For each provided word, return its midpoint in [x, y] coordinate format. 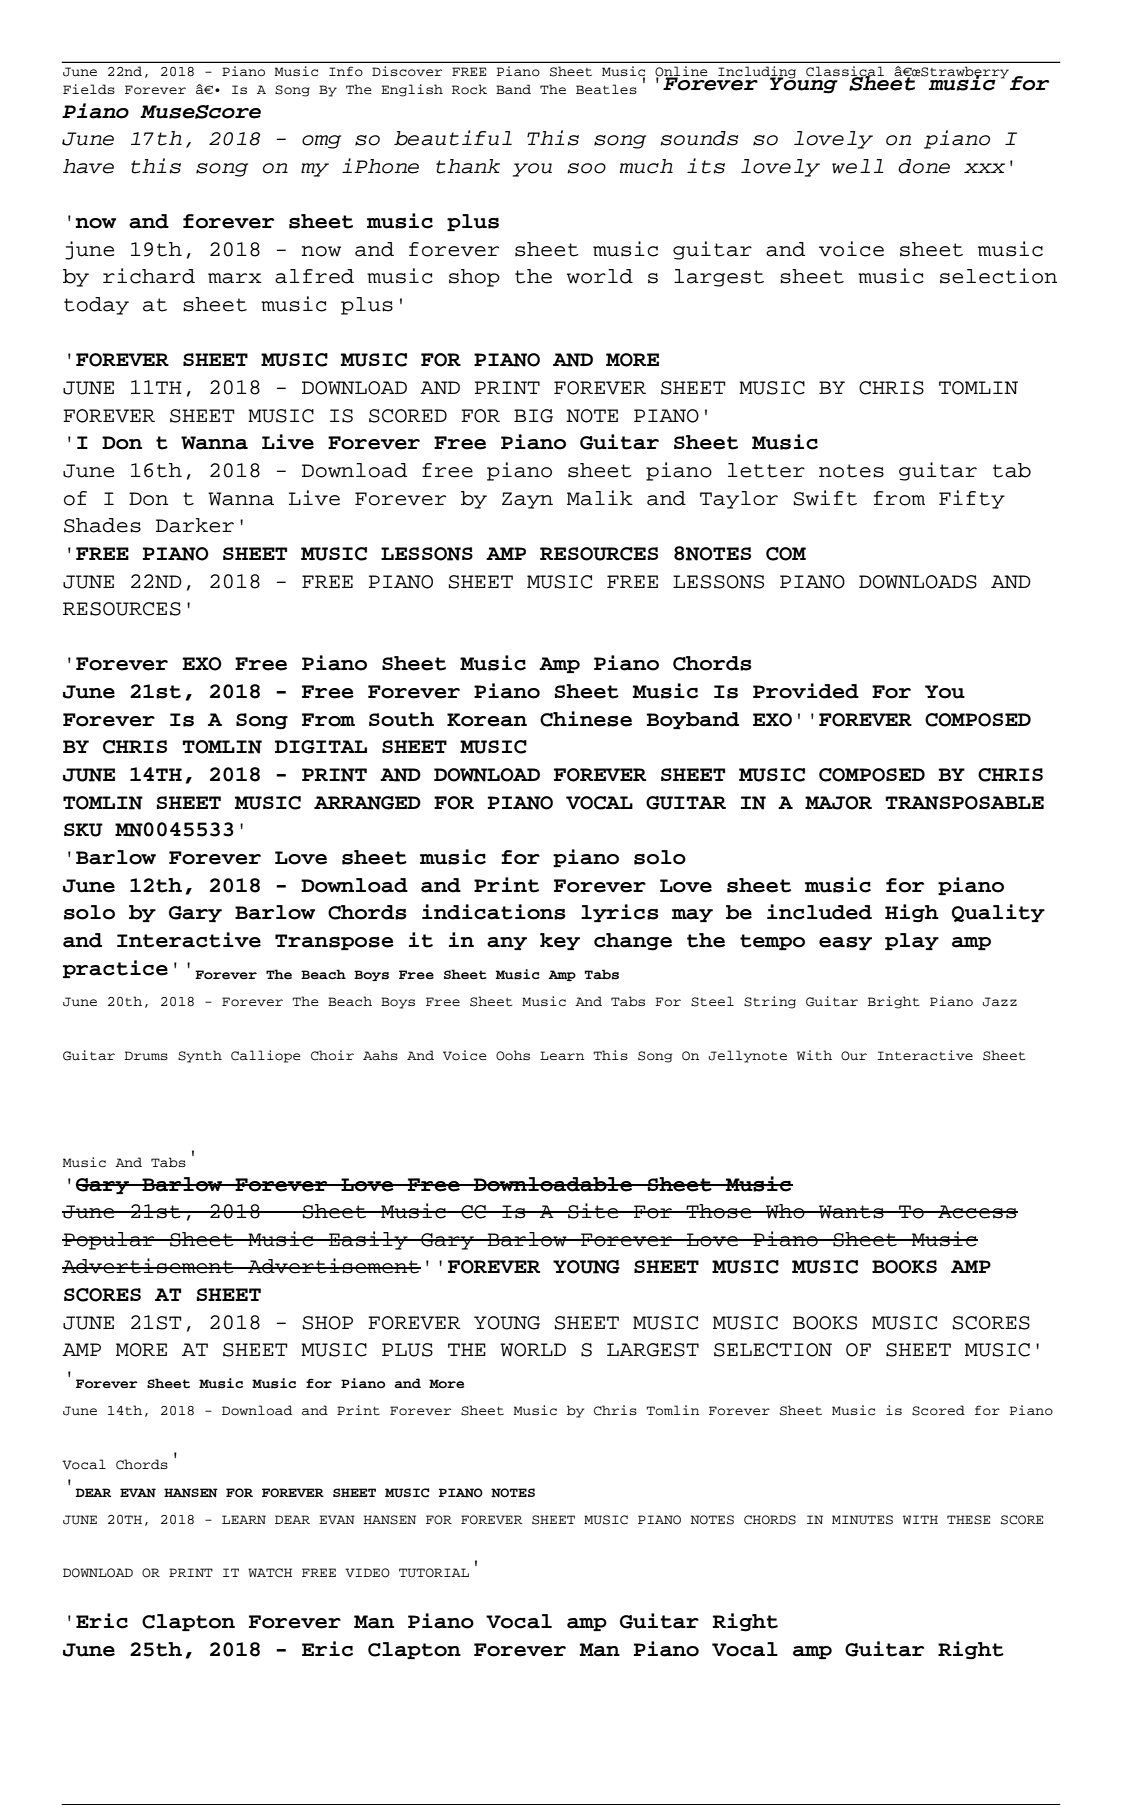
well [858, 166]
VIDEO [367, 1573]
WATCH [270, 1573]
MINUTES [862, 1520]
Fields [89, 89]
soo [586, 168]
